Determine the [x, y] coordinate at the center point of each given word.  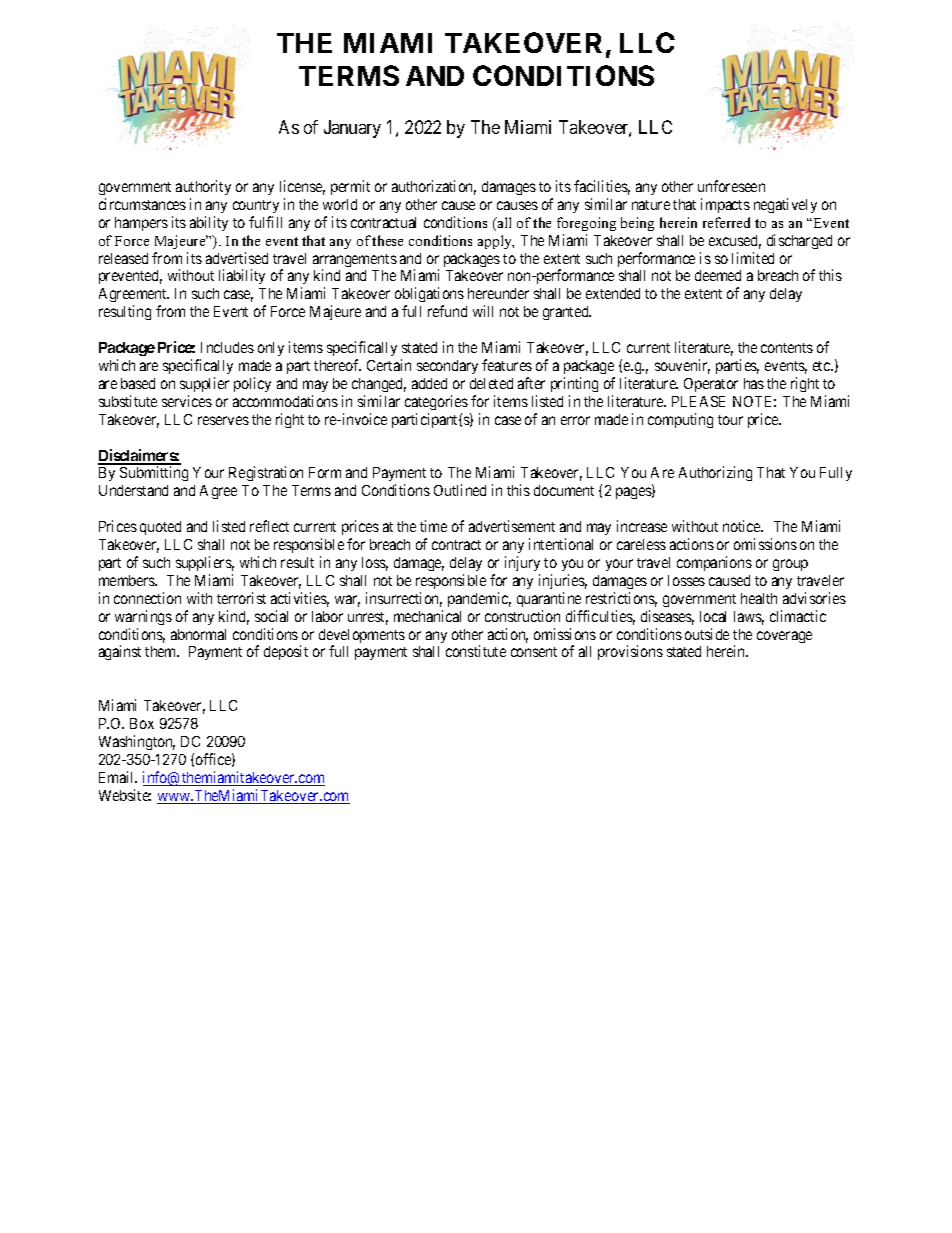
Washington [137, 742]
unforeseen [731, 186]
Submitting [154, 473]
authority [203, 187]
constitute [476, 651]
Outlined [460, 490]
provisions [630, 652]
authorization [434, 187]
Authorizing [715, 473]
